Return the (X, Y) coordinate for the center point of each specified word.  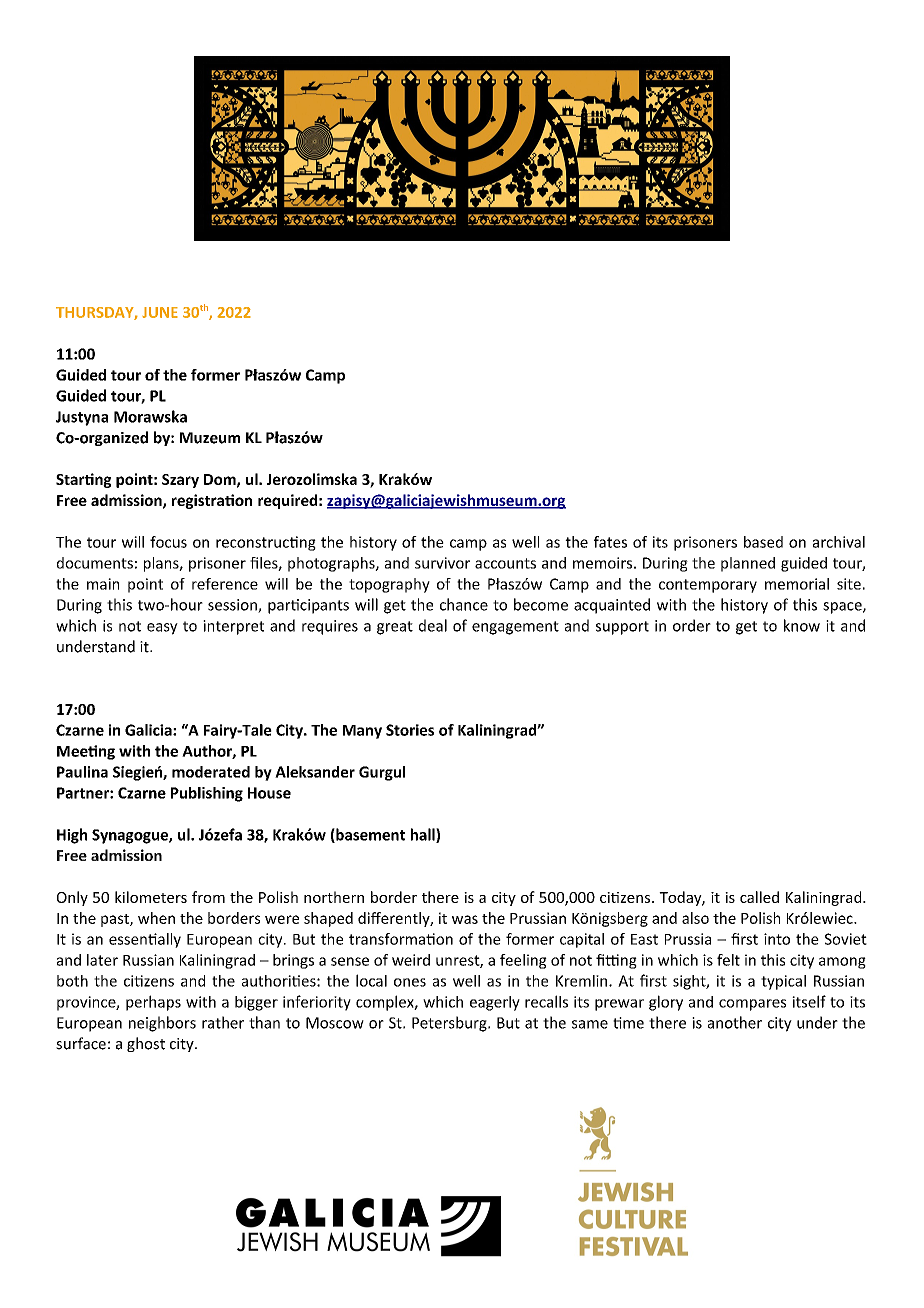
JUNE (160, 312)
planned (748, 564)
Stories (410, 730)
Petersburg (450, 1024)
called (759, 897)
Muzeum (210, 438)
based (763, 542)
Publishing (207, 794)
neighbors (162, 1024)
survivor (442, 563)
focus (168, 542)
